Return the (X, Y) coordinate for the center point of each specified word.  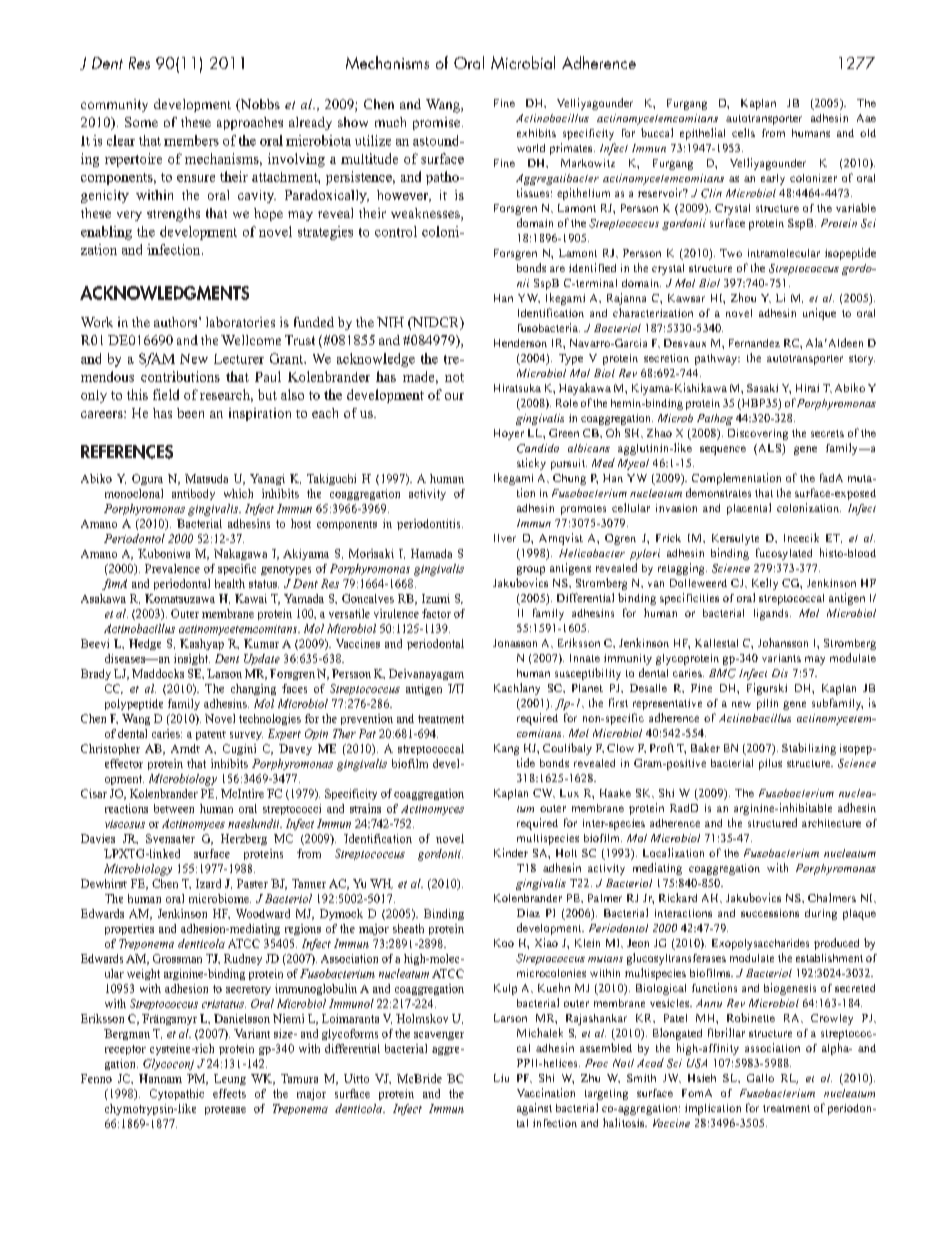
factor (436, 613)
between (174, 808)
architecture (831, 823)
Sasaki (762, 388)
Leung (230, 1079)
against (534, 1109)
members (191, 140)
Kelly (765, 584)
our (454, 396)
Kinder (511, 852)
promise (436, 123)
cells (743, 132)
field (166, 394)
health (230, 583)
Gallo (760, 1078)
